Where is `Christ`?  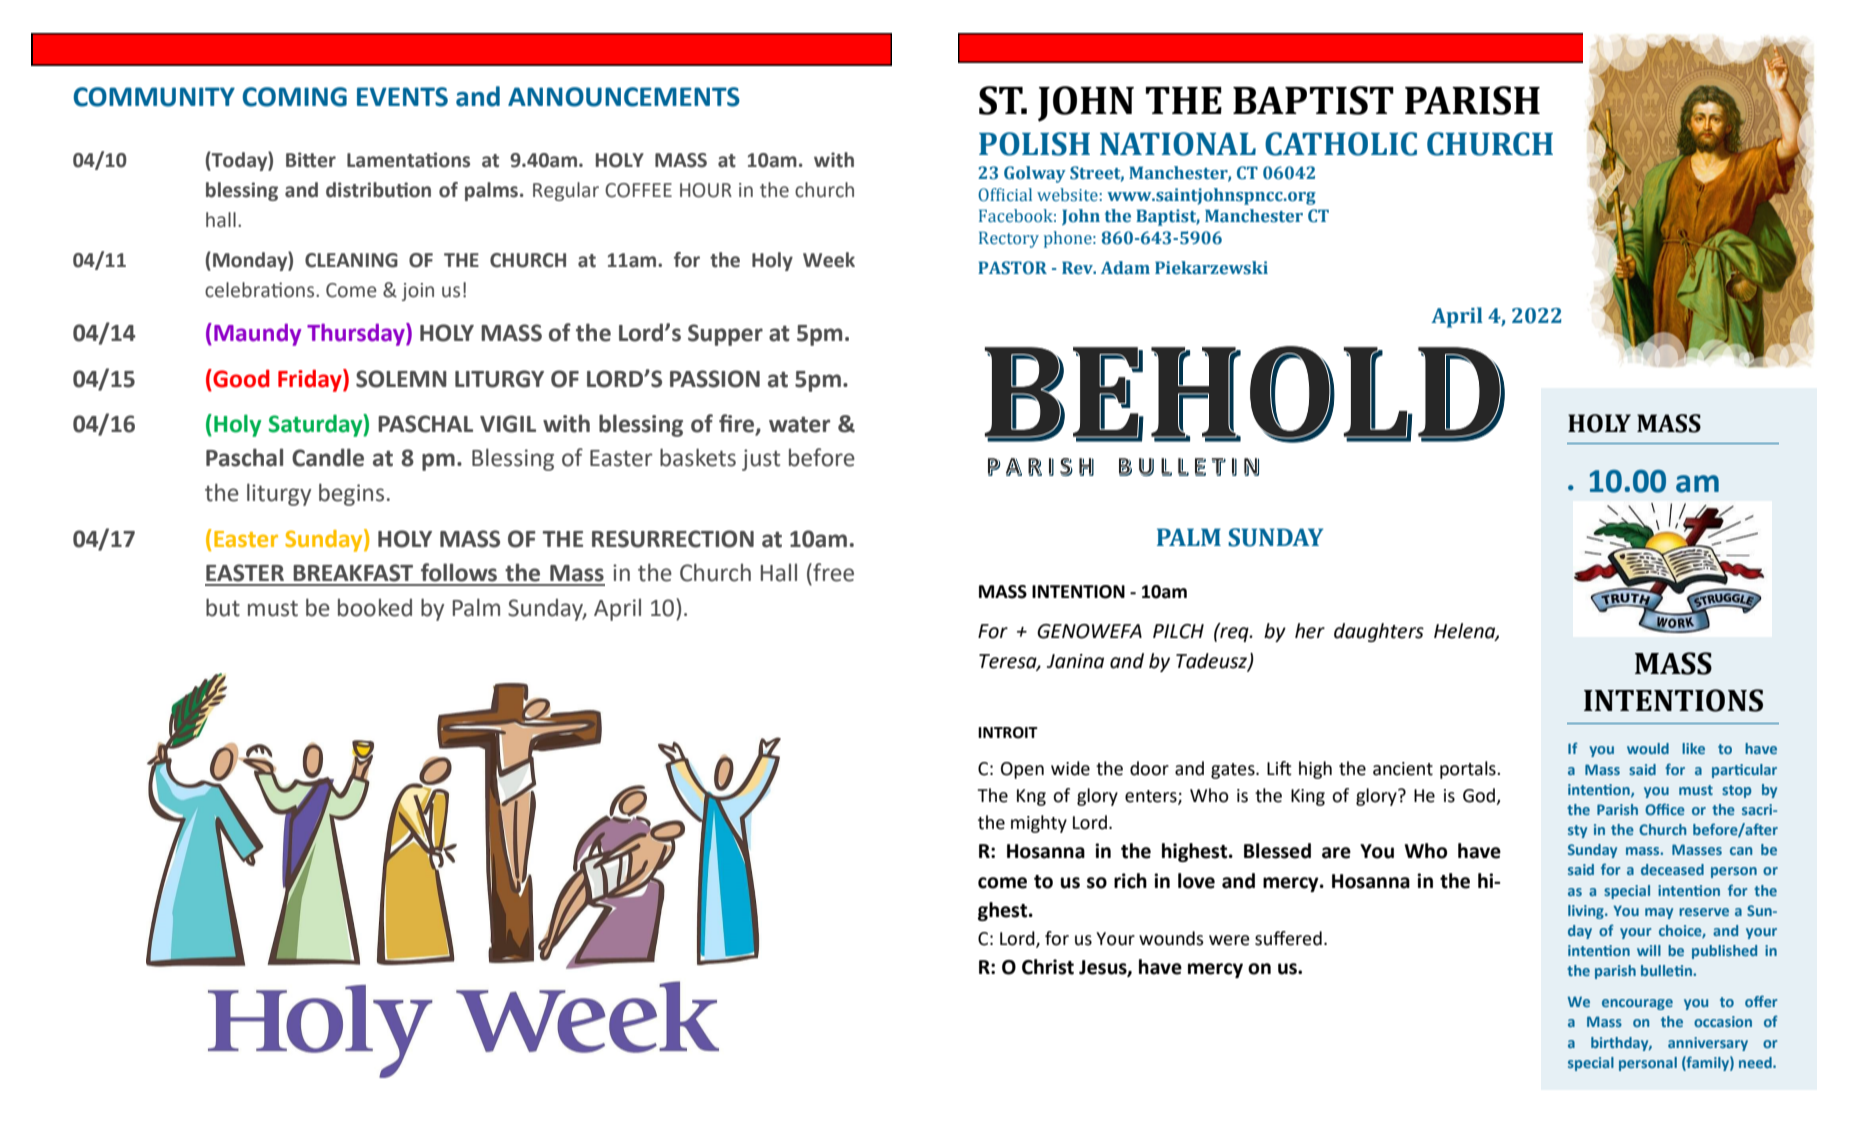
Christ is located at coordinates (1048, 967).
